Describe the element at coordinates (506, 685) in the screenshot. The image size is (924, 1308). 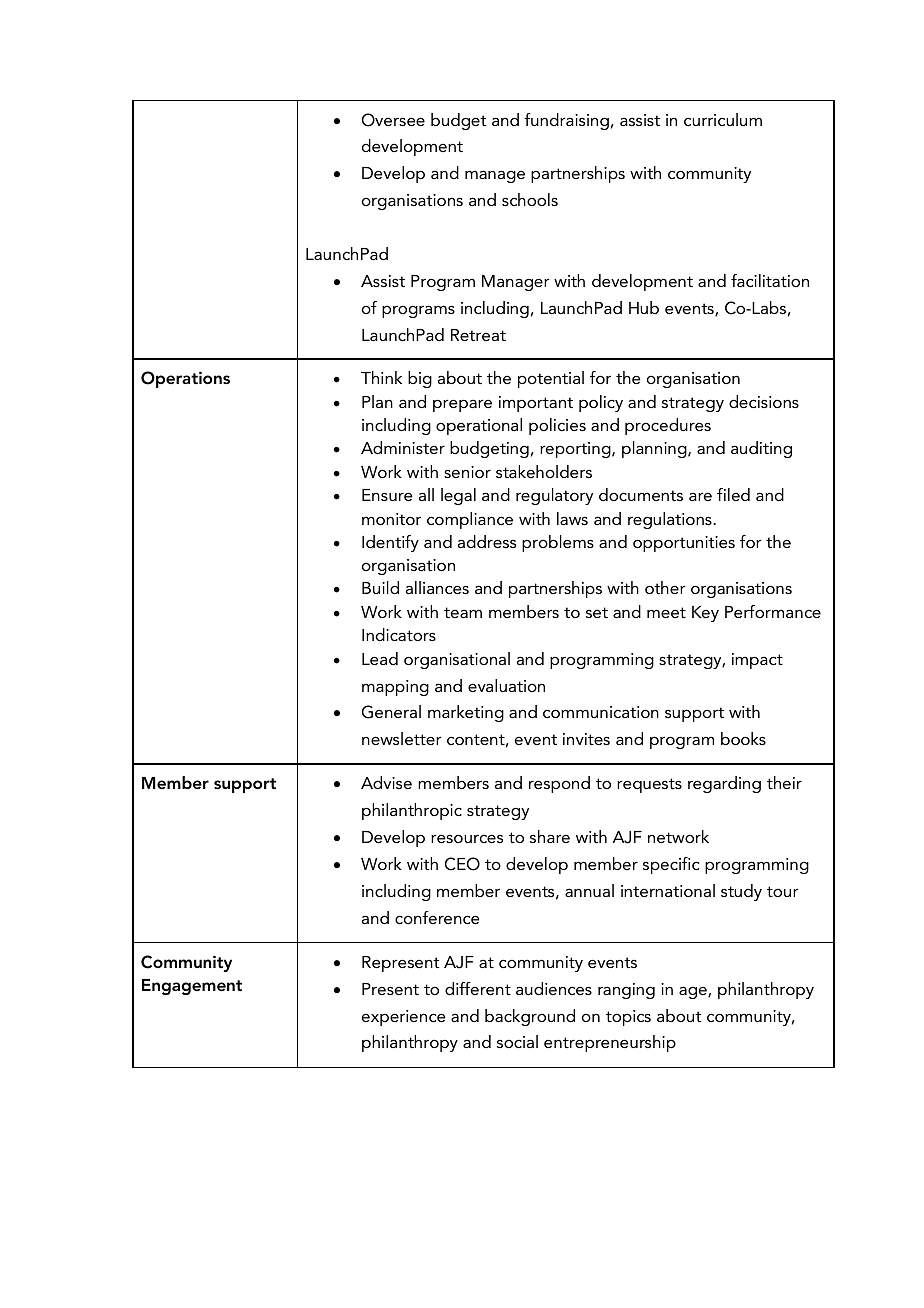
I see `evaluation` at that location.
